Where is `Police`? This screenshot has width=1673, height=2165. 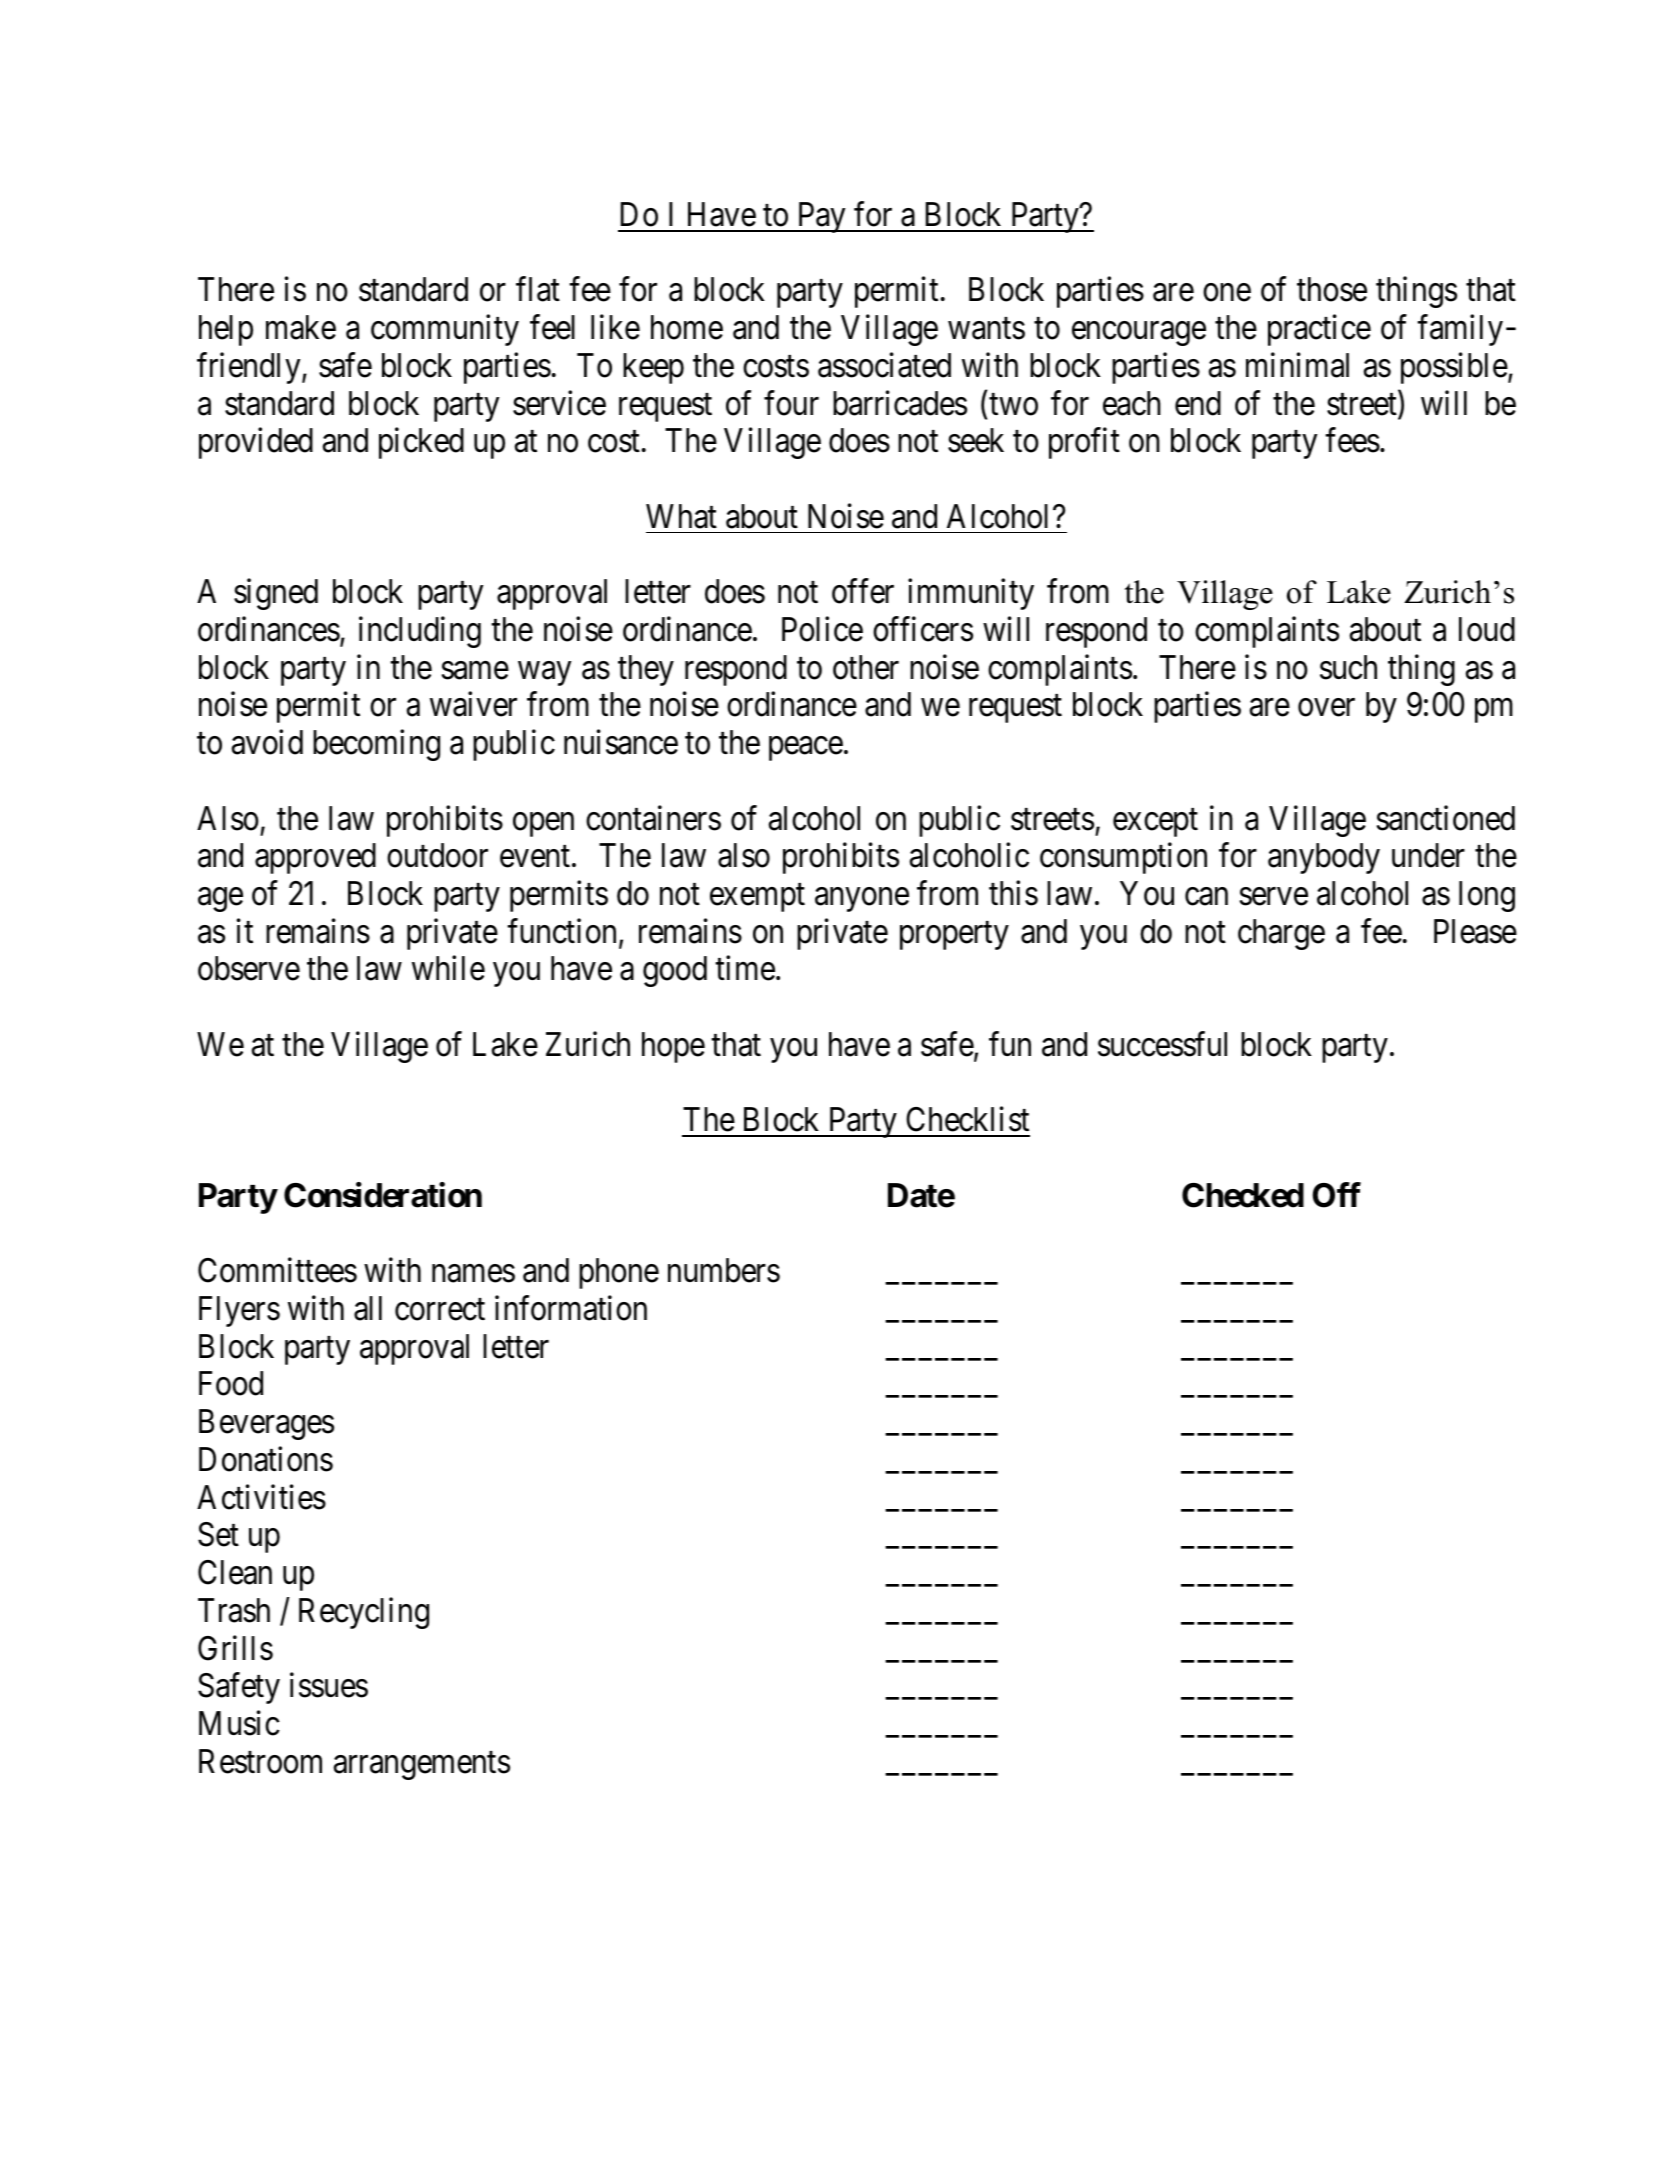
Police is located at coordinates (822, 629).
